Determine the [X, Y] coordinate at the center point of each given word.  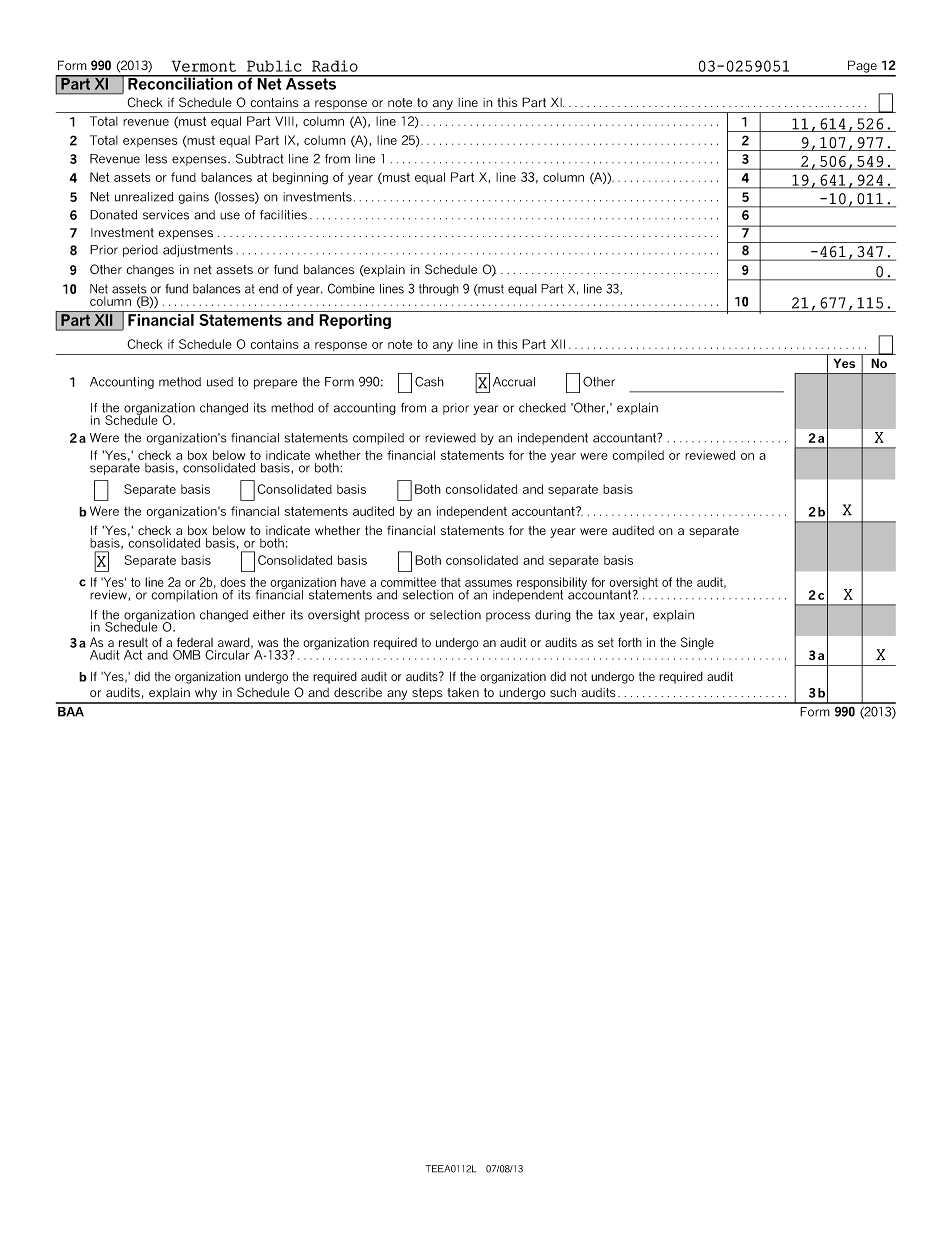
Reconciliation [180, 82]
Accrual [514, 382]
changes [150, 271]
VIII [284, 121]
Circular [228, 654]
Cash [429, 381]
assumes [488, 583]
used [220, 382]
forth [630, 642]
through [439, 290]
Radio [335, 66]
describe [358, 692]
